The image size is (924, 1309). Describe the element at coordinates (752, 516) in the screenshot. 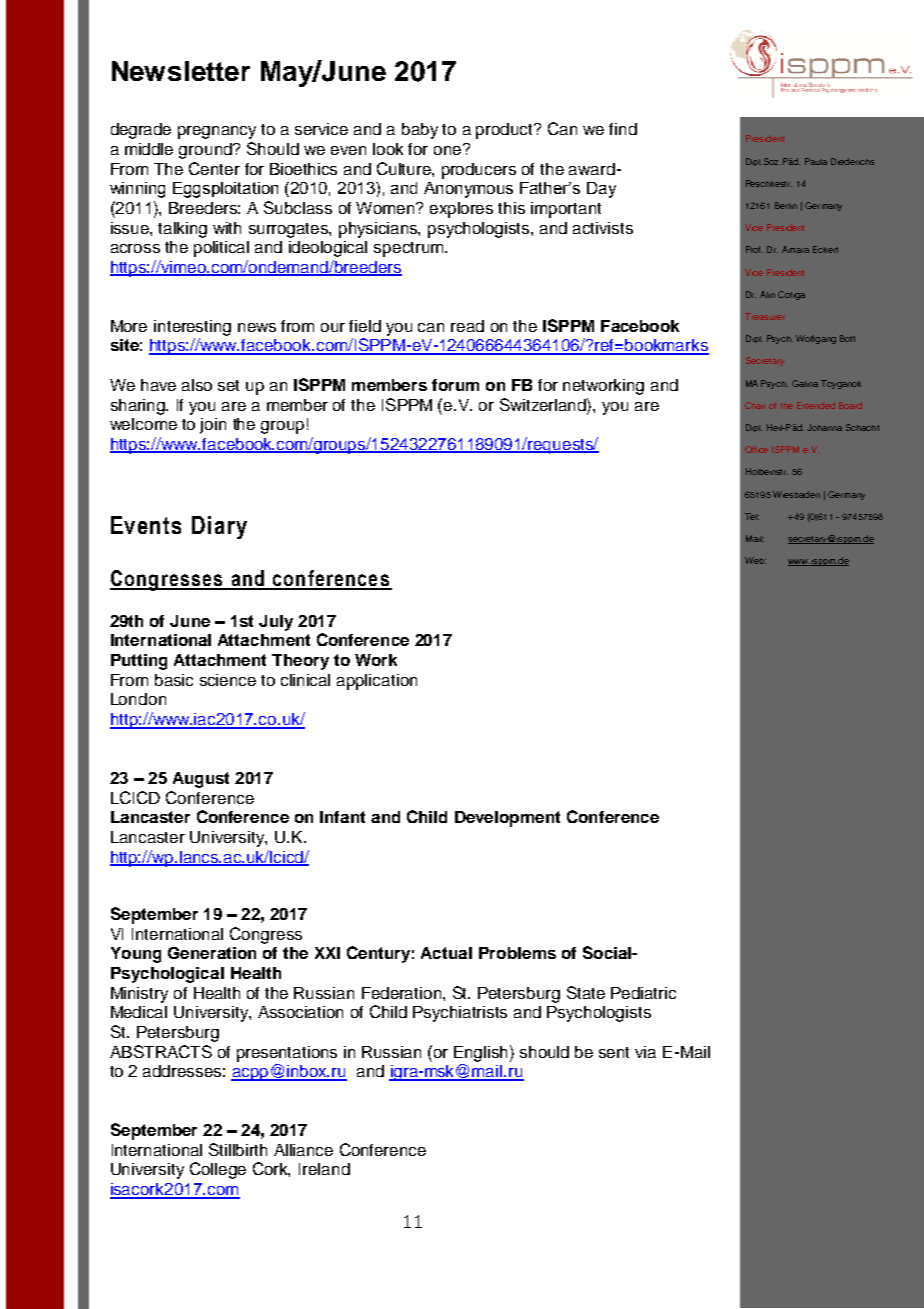

I see `Tel` at that location.
